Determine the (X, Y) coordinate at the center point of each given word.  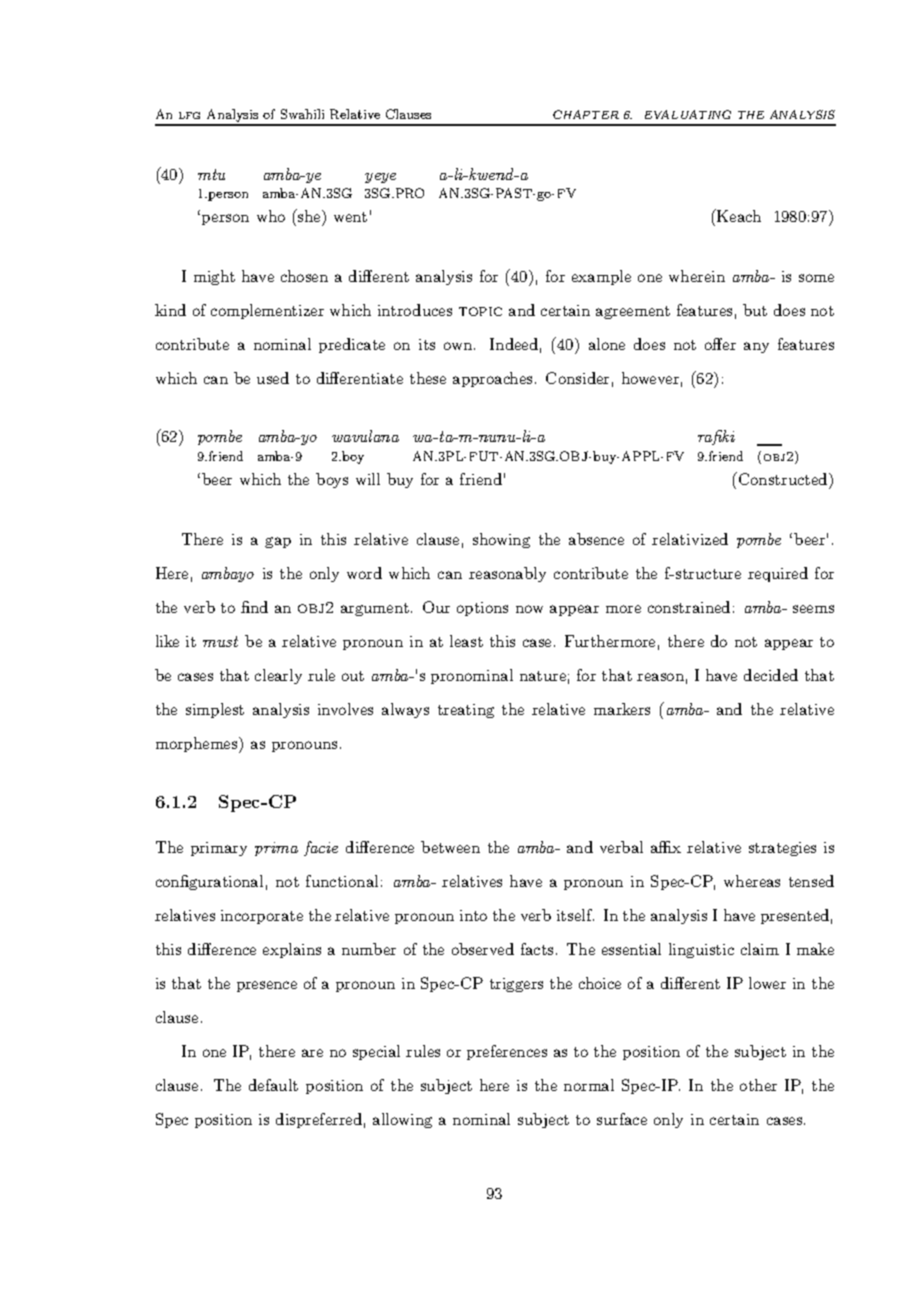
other (758, 1085)
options (482, 609)
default (273, 1085)
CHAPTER (586, 114)
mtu (211, 174)
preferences (507, 1052)
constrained (689, 607)
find (254, 607)
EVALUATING (688, 114)
